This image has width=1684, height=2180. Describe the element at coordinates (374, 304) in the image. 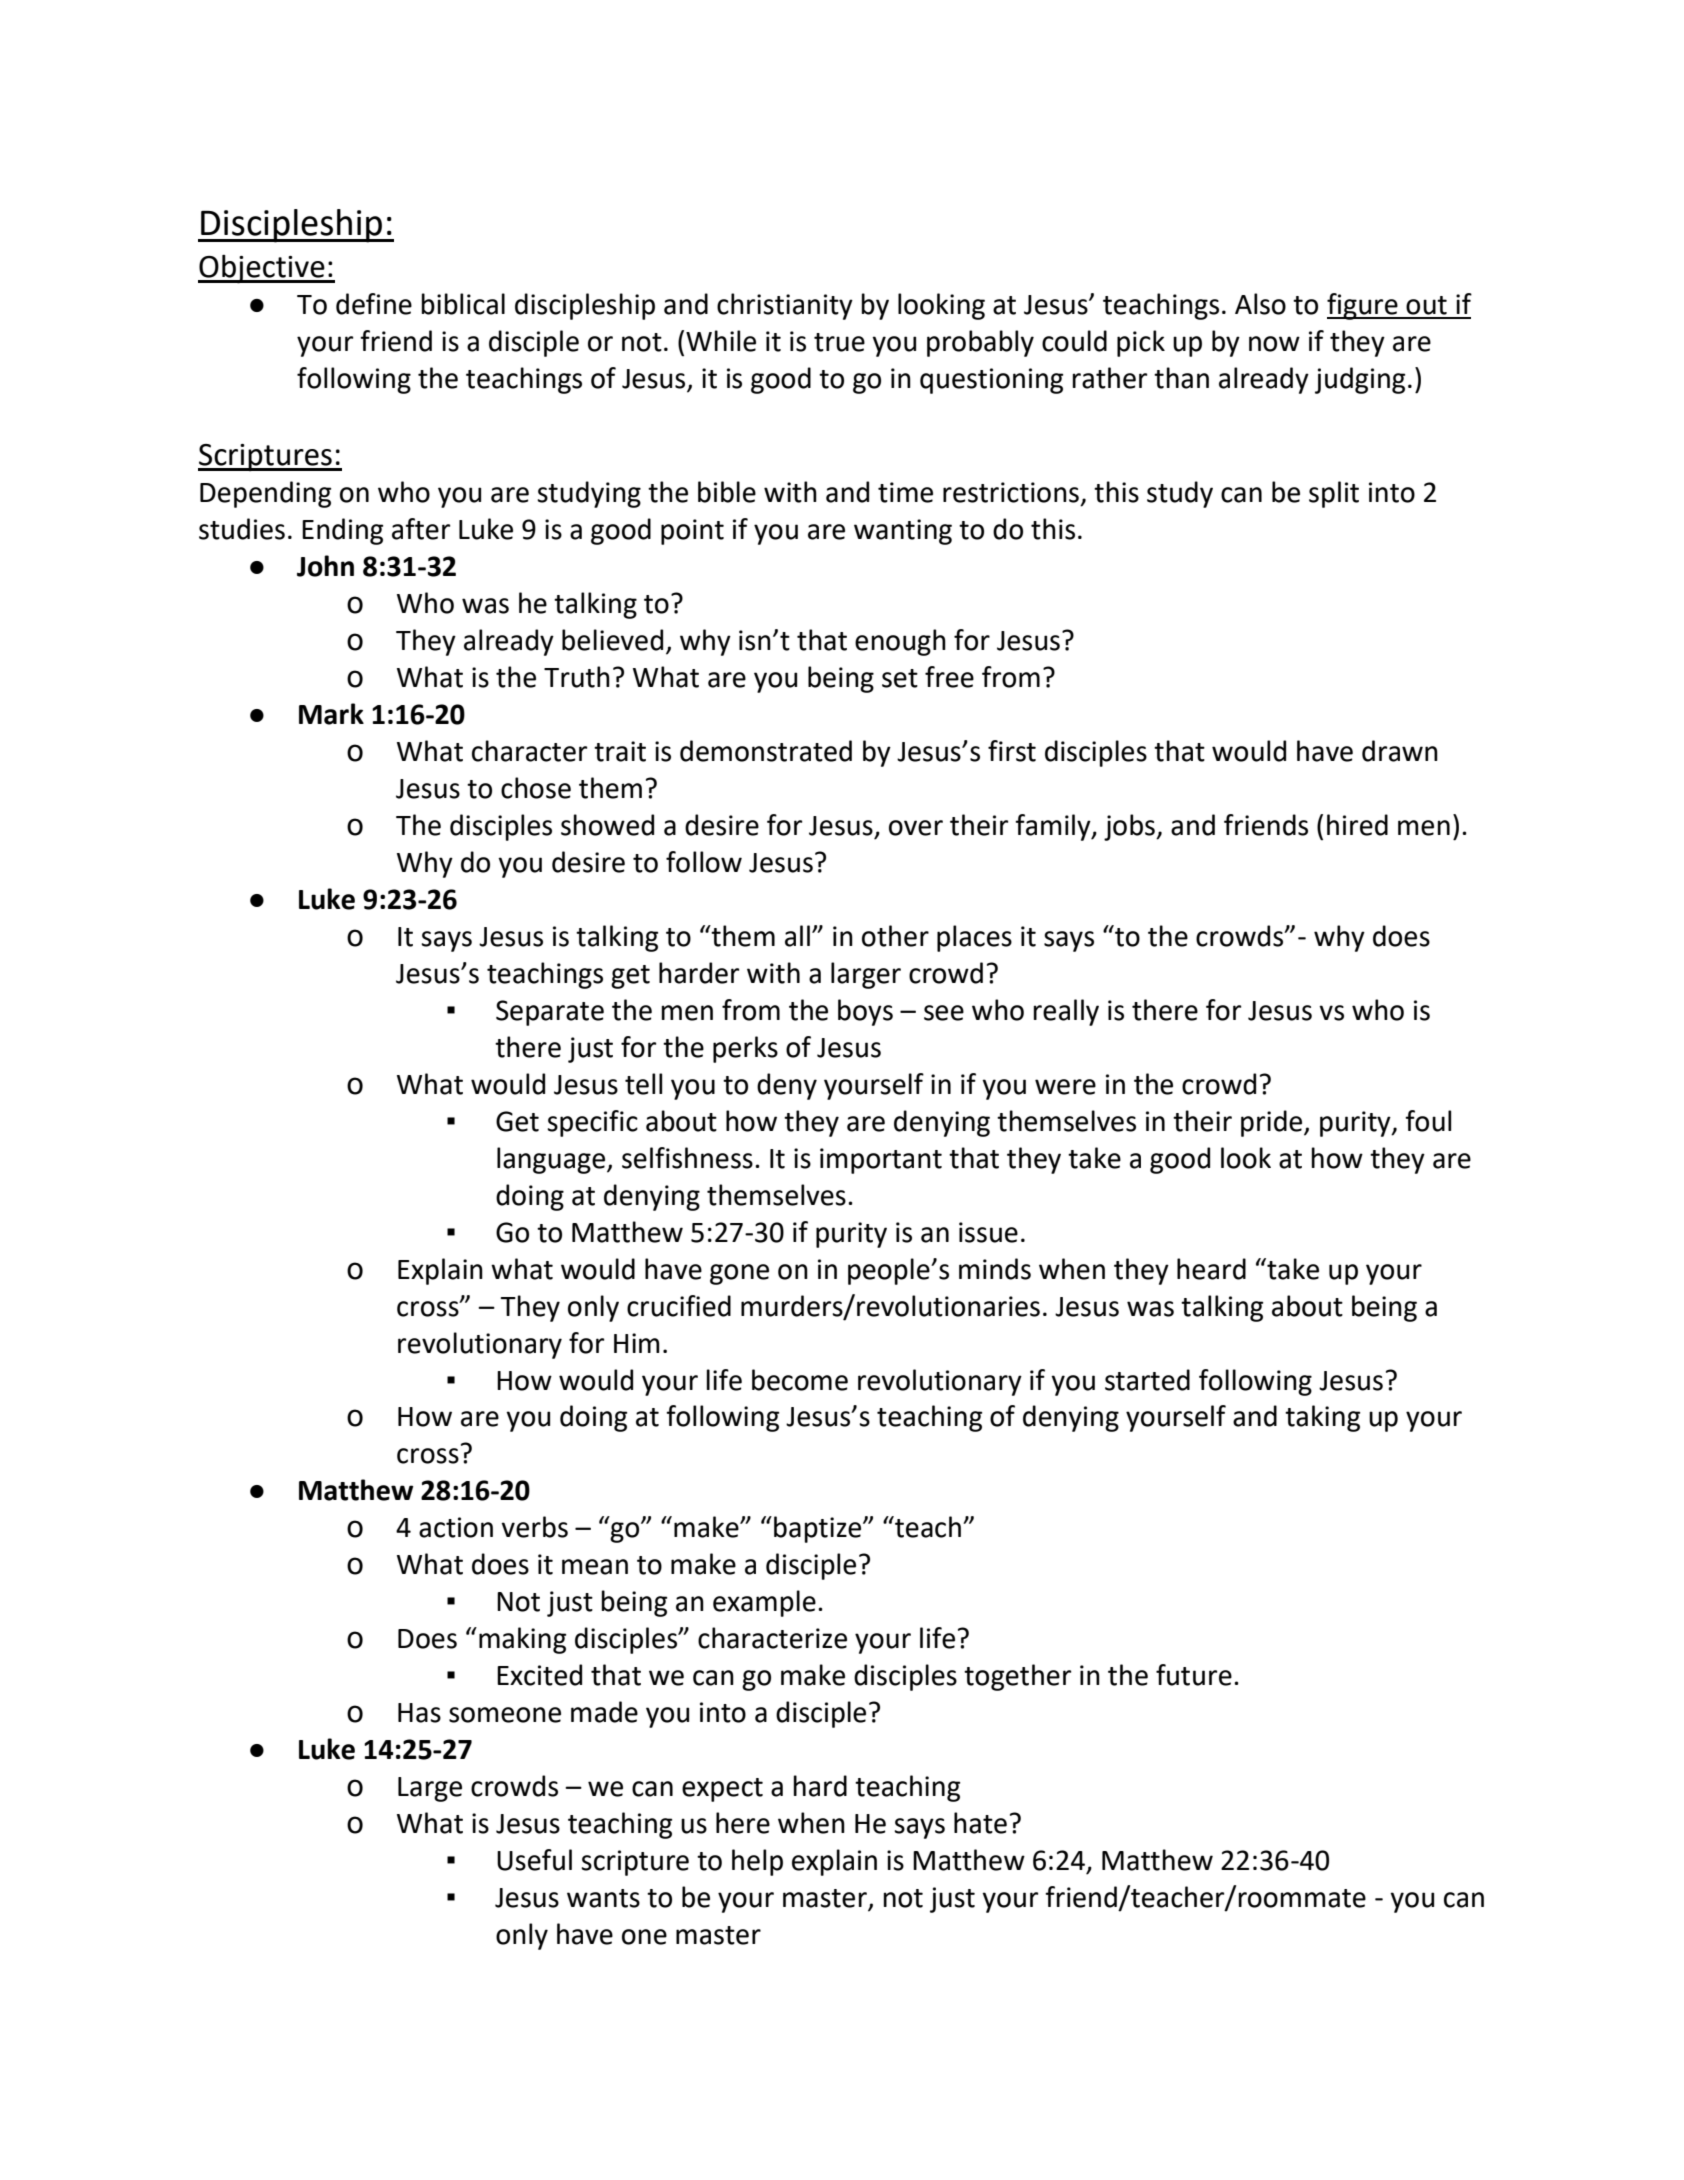

I see `define` at that location.
